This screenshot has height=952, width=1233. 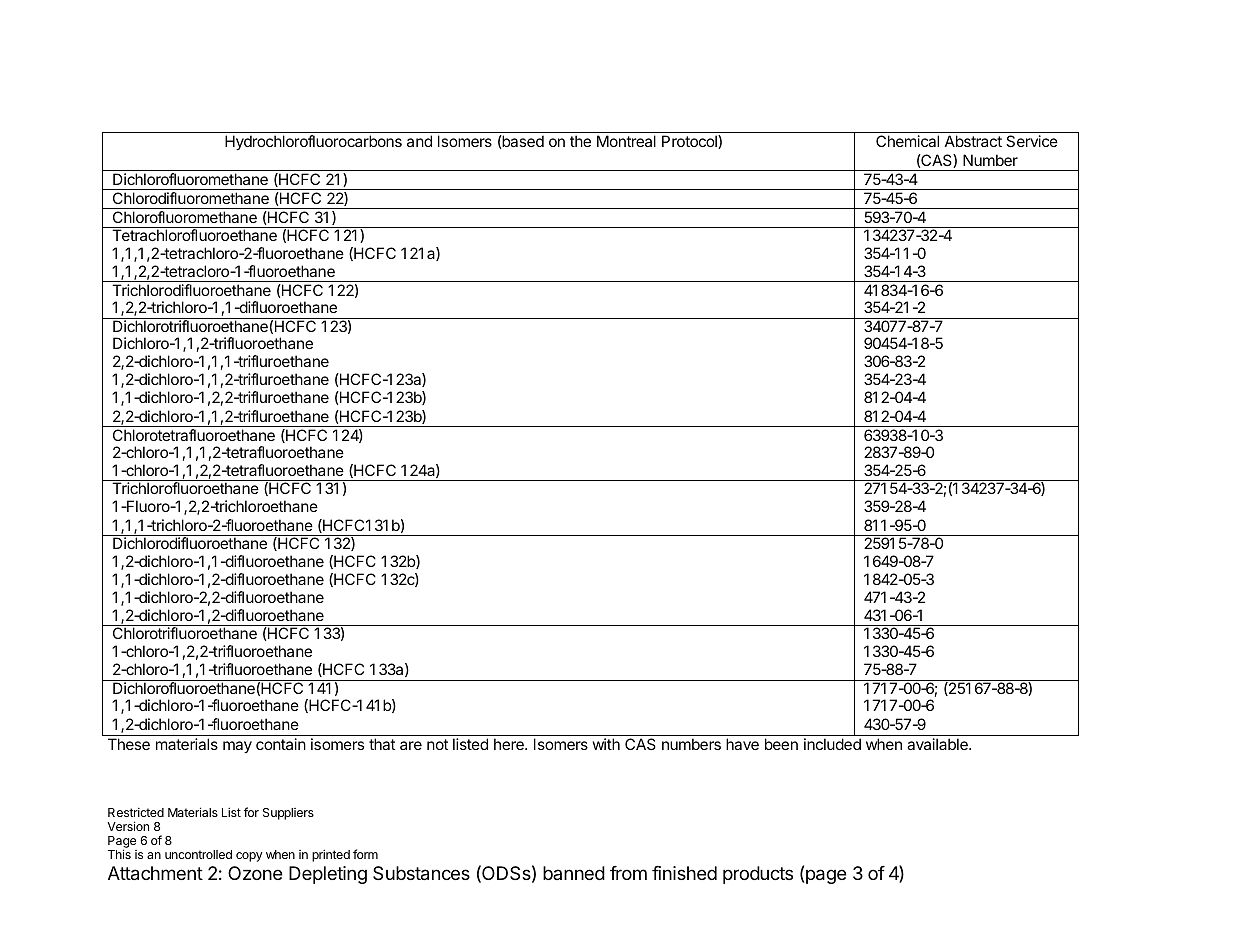 What do you see at coordinates (281, 744) in the screenshot?
I see `contain` at bounding box center [281, 744].
